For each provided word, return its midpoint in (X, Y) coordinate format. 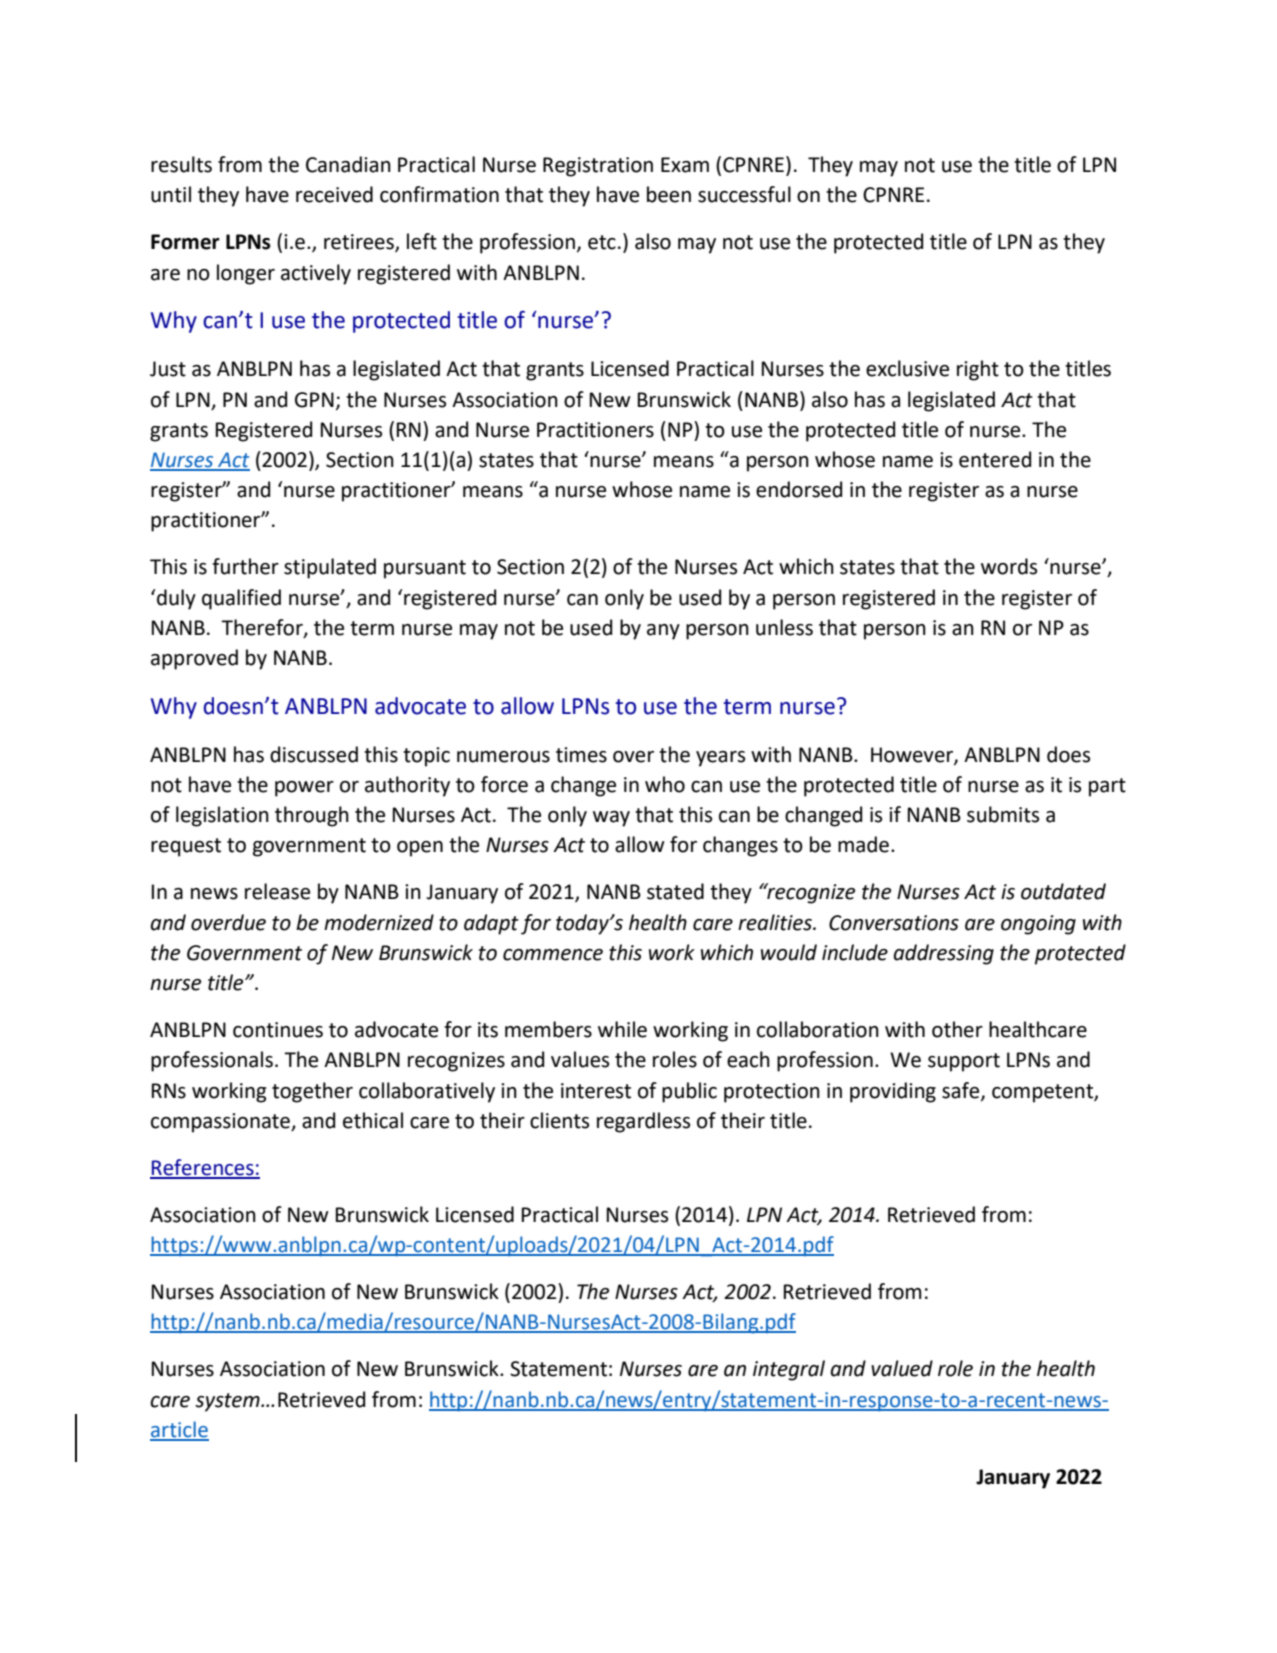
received (334, 194)
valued (902, 1368)
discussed (314, 754)
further (245, 566)
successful (744, 194)
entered (995, 459)
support (964, 1062)
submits (1003, 814)
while (622, 1029)
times (581, 755)
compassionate (221, 1123)
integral (789, 1370)
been (669, 194)
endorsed (799, 489)
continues (278, 1030)
